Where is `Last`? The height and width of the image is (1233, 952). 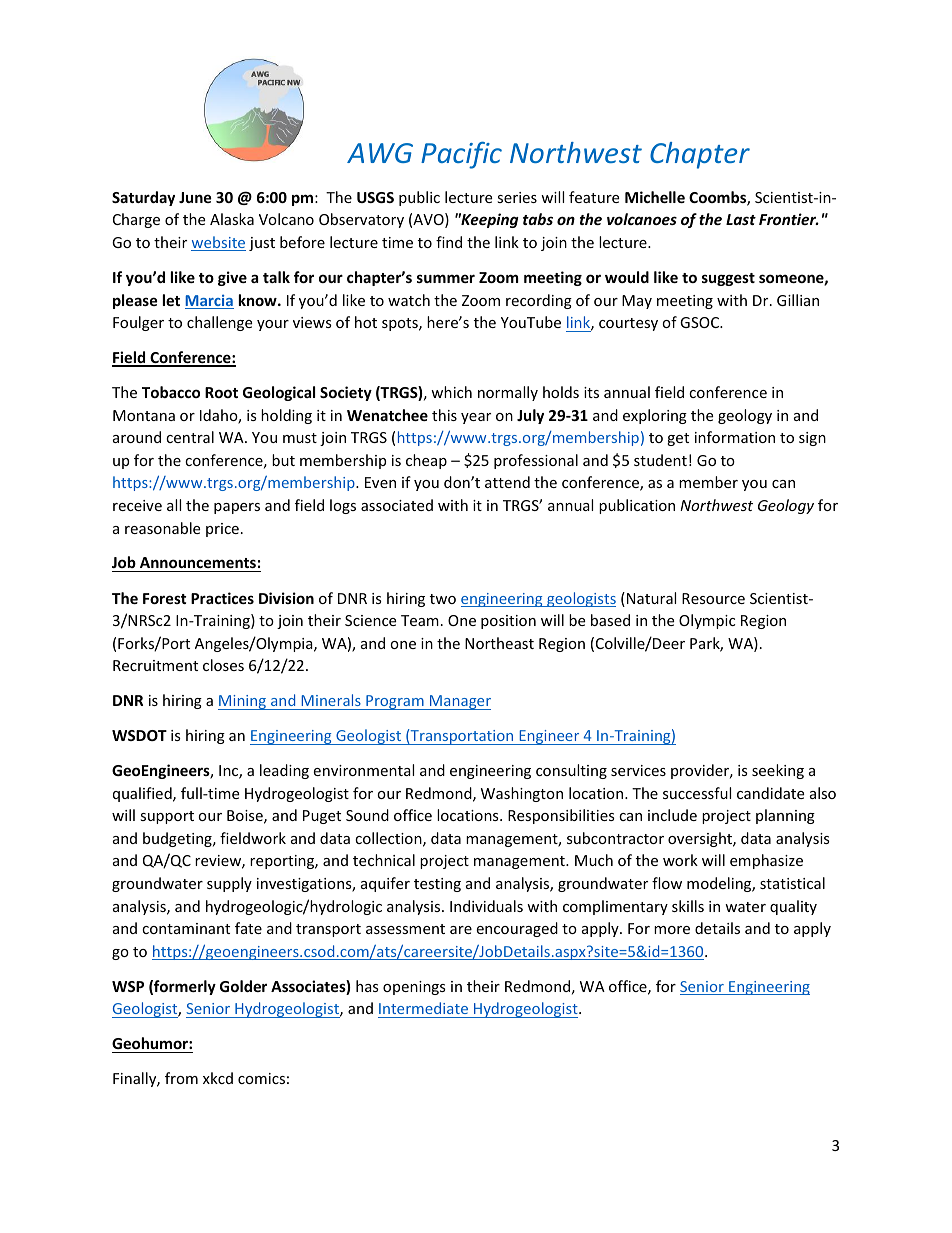 Last is located at coordinates (741, 219).
